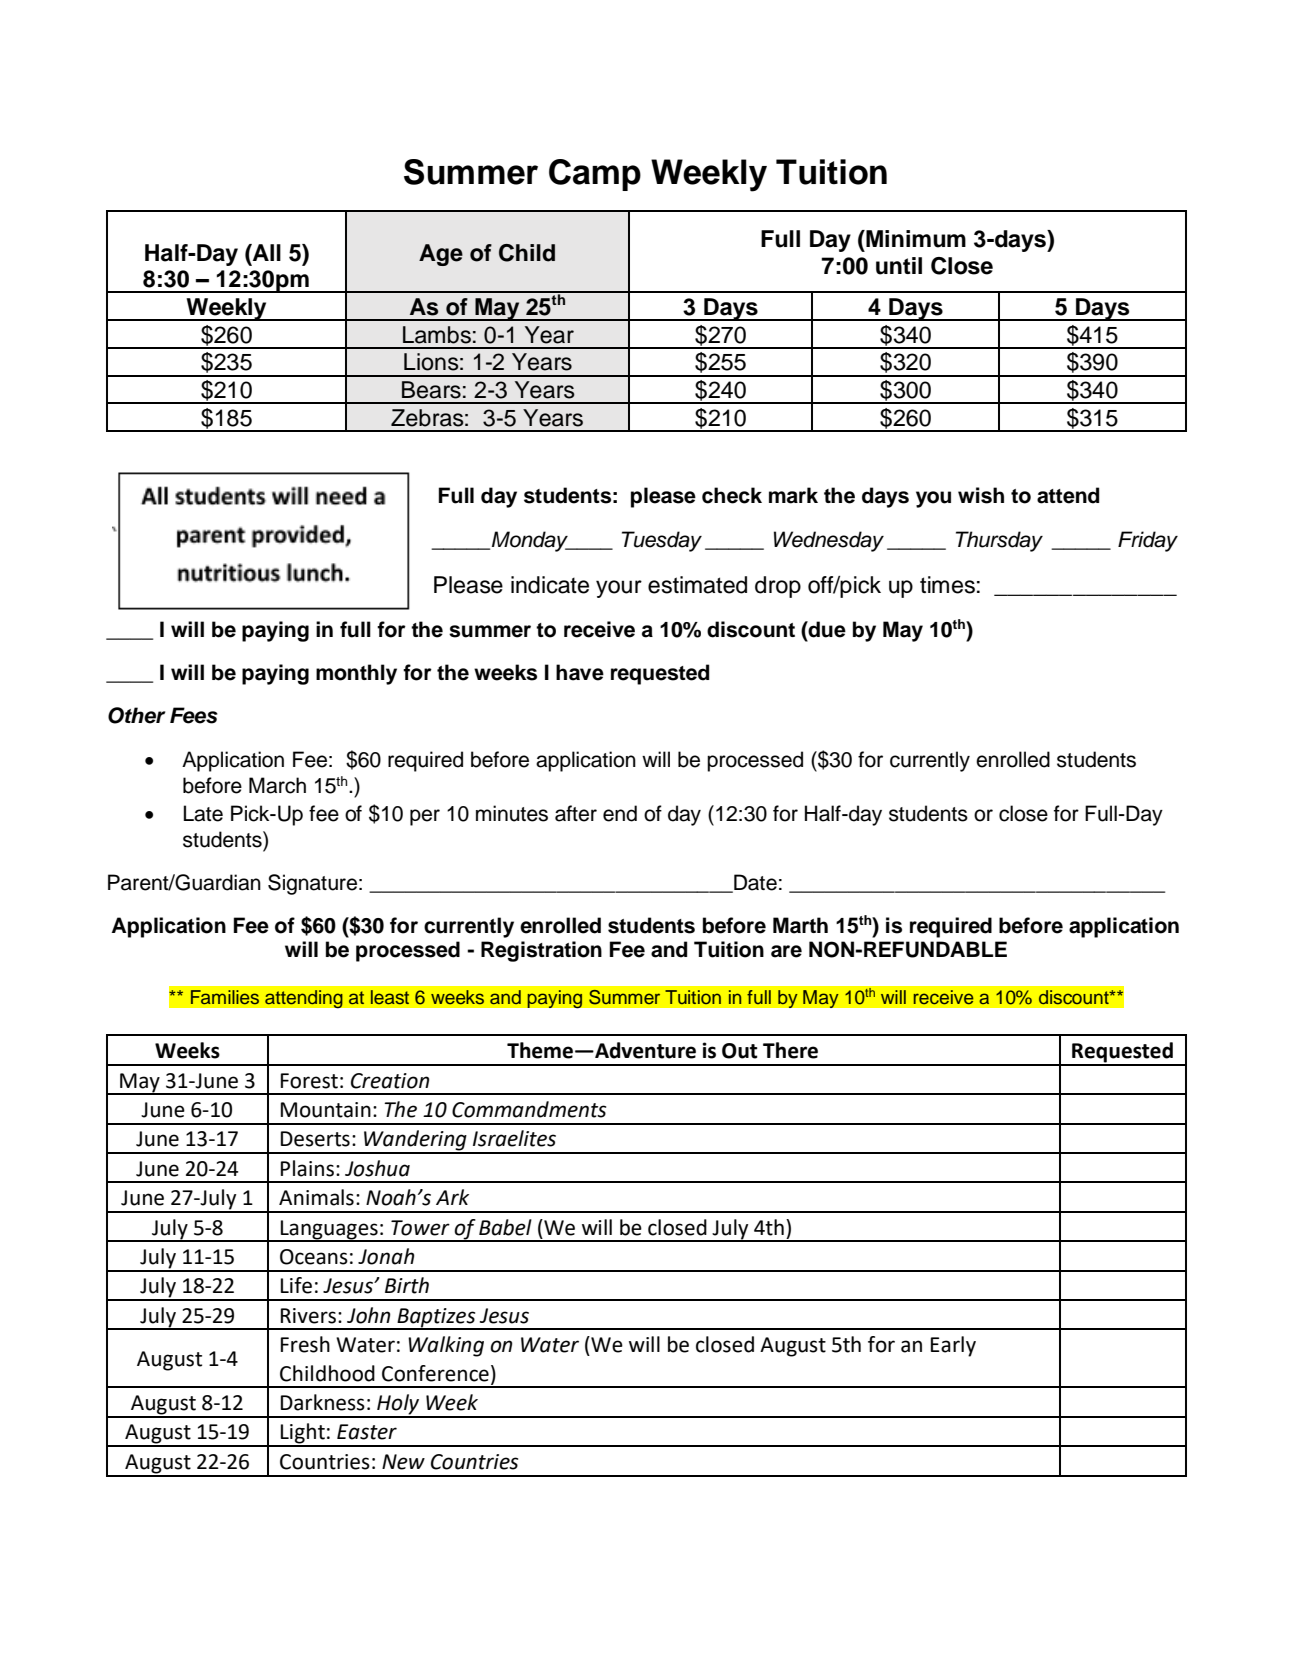 The height and width of the screenshot is (1672, 1292). What do you see at coordinates (225, 997) in the screenshot?
I see `Families` at bounding box center [225, 997].
